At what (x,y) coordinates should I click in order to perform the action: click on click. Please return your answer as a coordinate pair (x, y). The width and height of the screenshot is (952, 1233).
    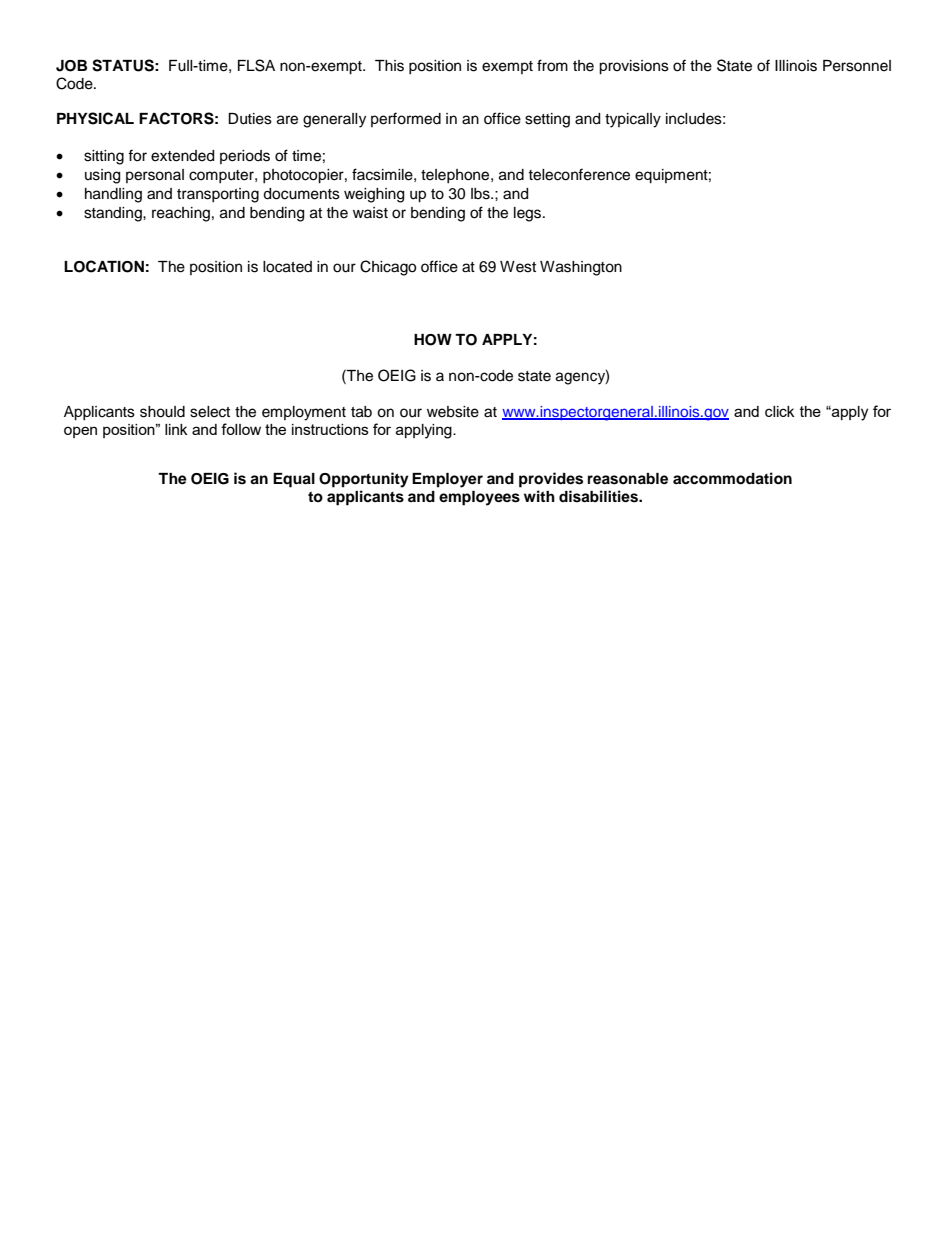
    Looking at the image, I should click on (779, 411).
